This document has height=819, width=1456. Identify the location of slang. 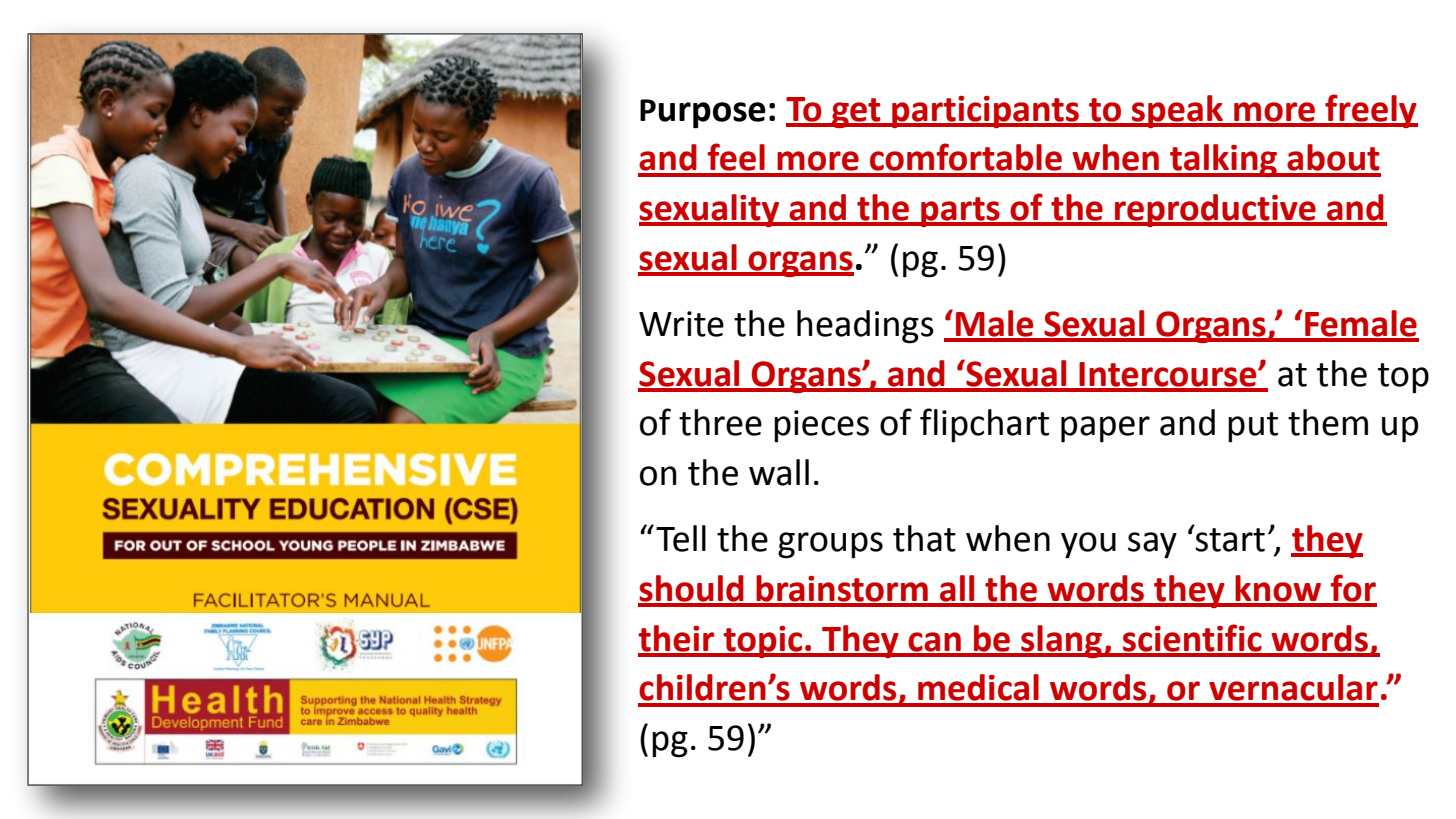
(1061, 641).
